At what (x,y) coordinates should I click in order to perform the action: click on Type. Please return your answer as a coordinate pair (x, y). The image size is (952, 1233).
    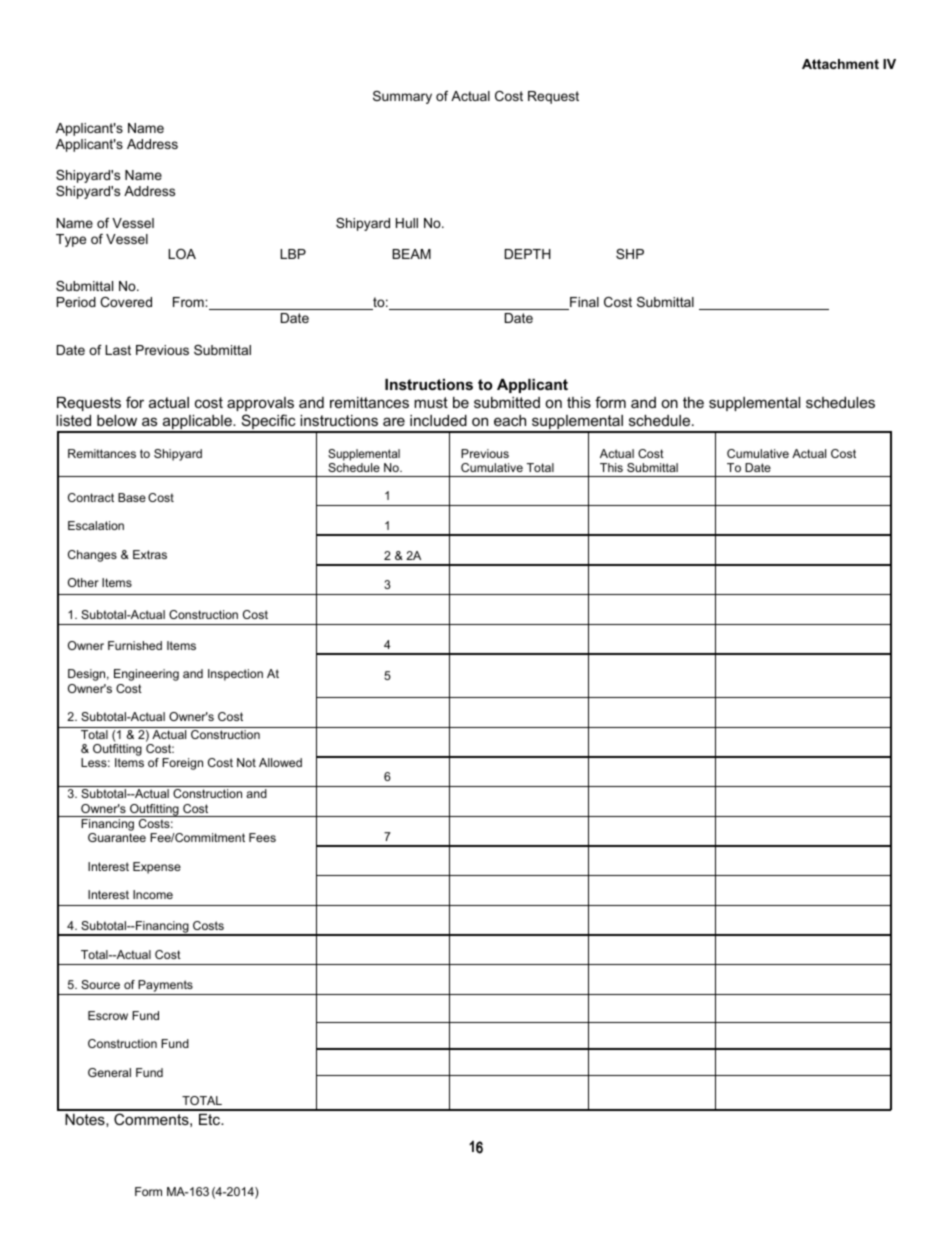
    Looking at the image, I should click on (71, 240).
